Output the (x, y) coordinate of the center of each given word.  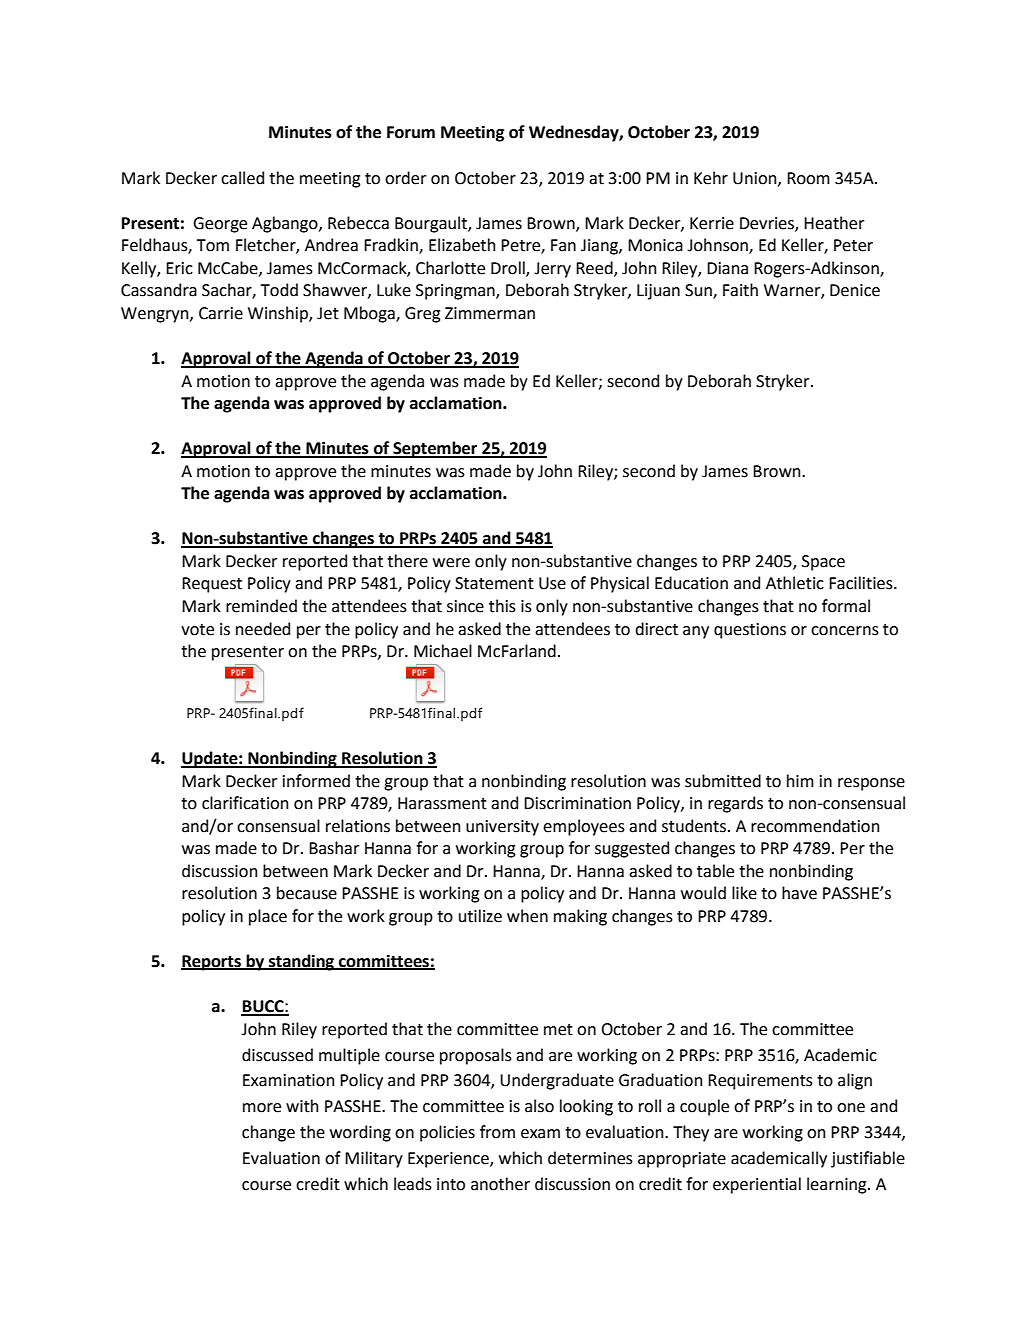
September (435, 449)
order (405, 178)
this (502, 606)
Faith (740, 290)
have (799, 893)
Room (808, 178)
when (527, 916)
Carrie (221, 313)
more (262, 1108)
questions (750, 631)
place (268, 917)
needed (263, 629)
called (242, 178)
